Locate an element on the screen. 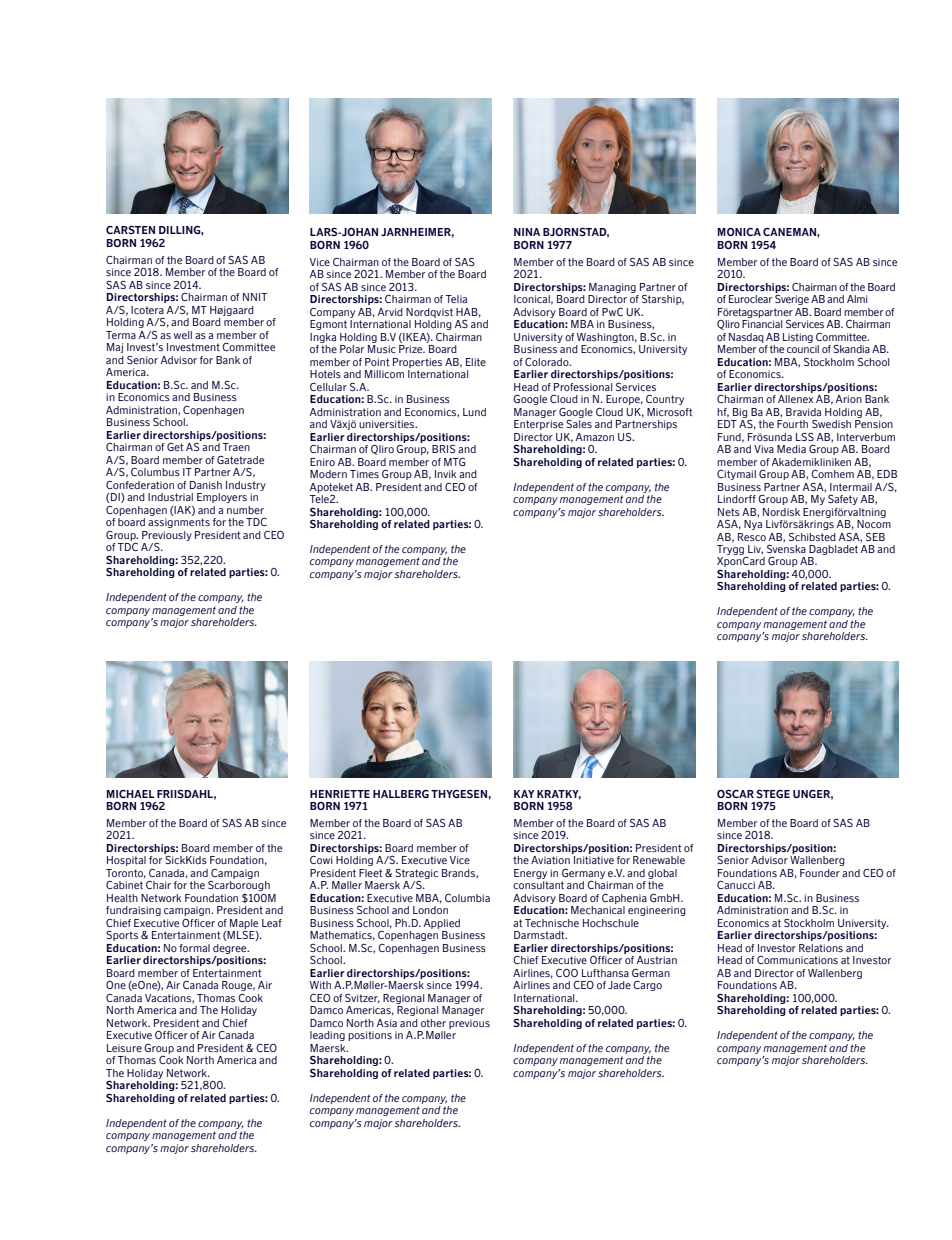  Founder is located at coordinates (820, 873).
